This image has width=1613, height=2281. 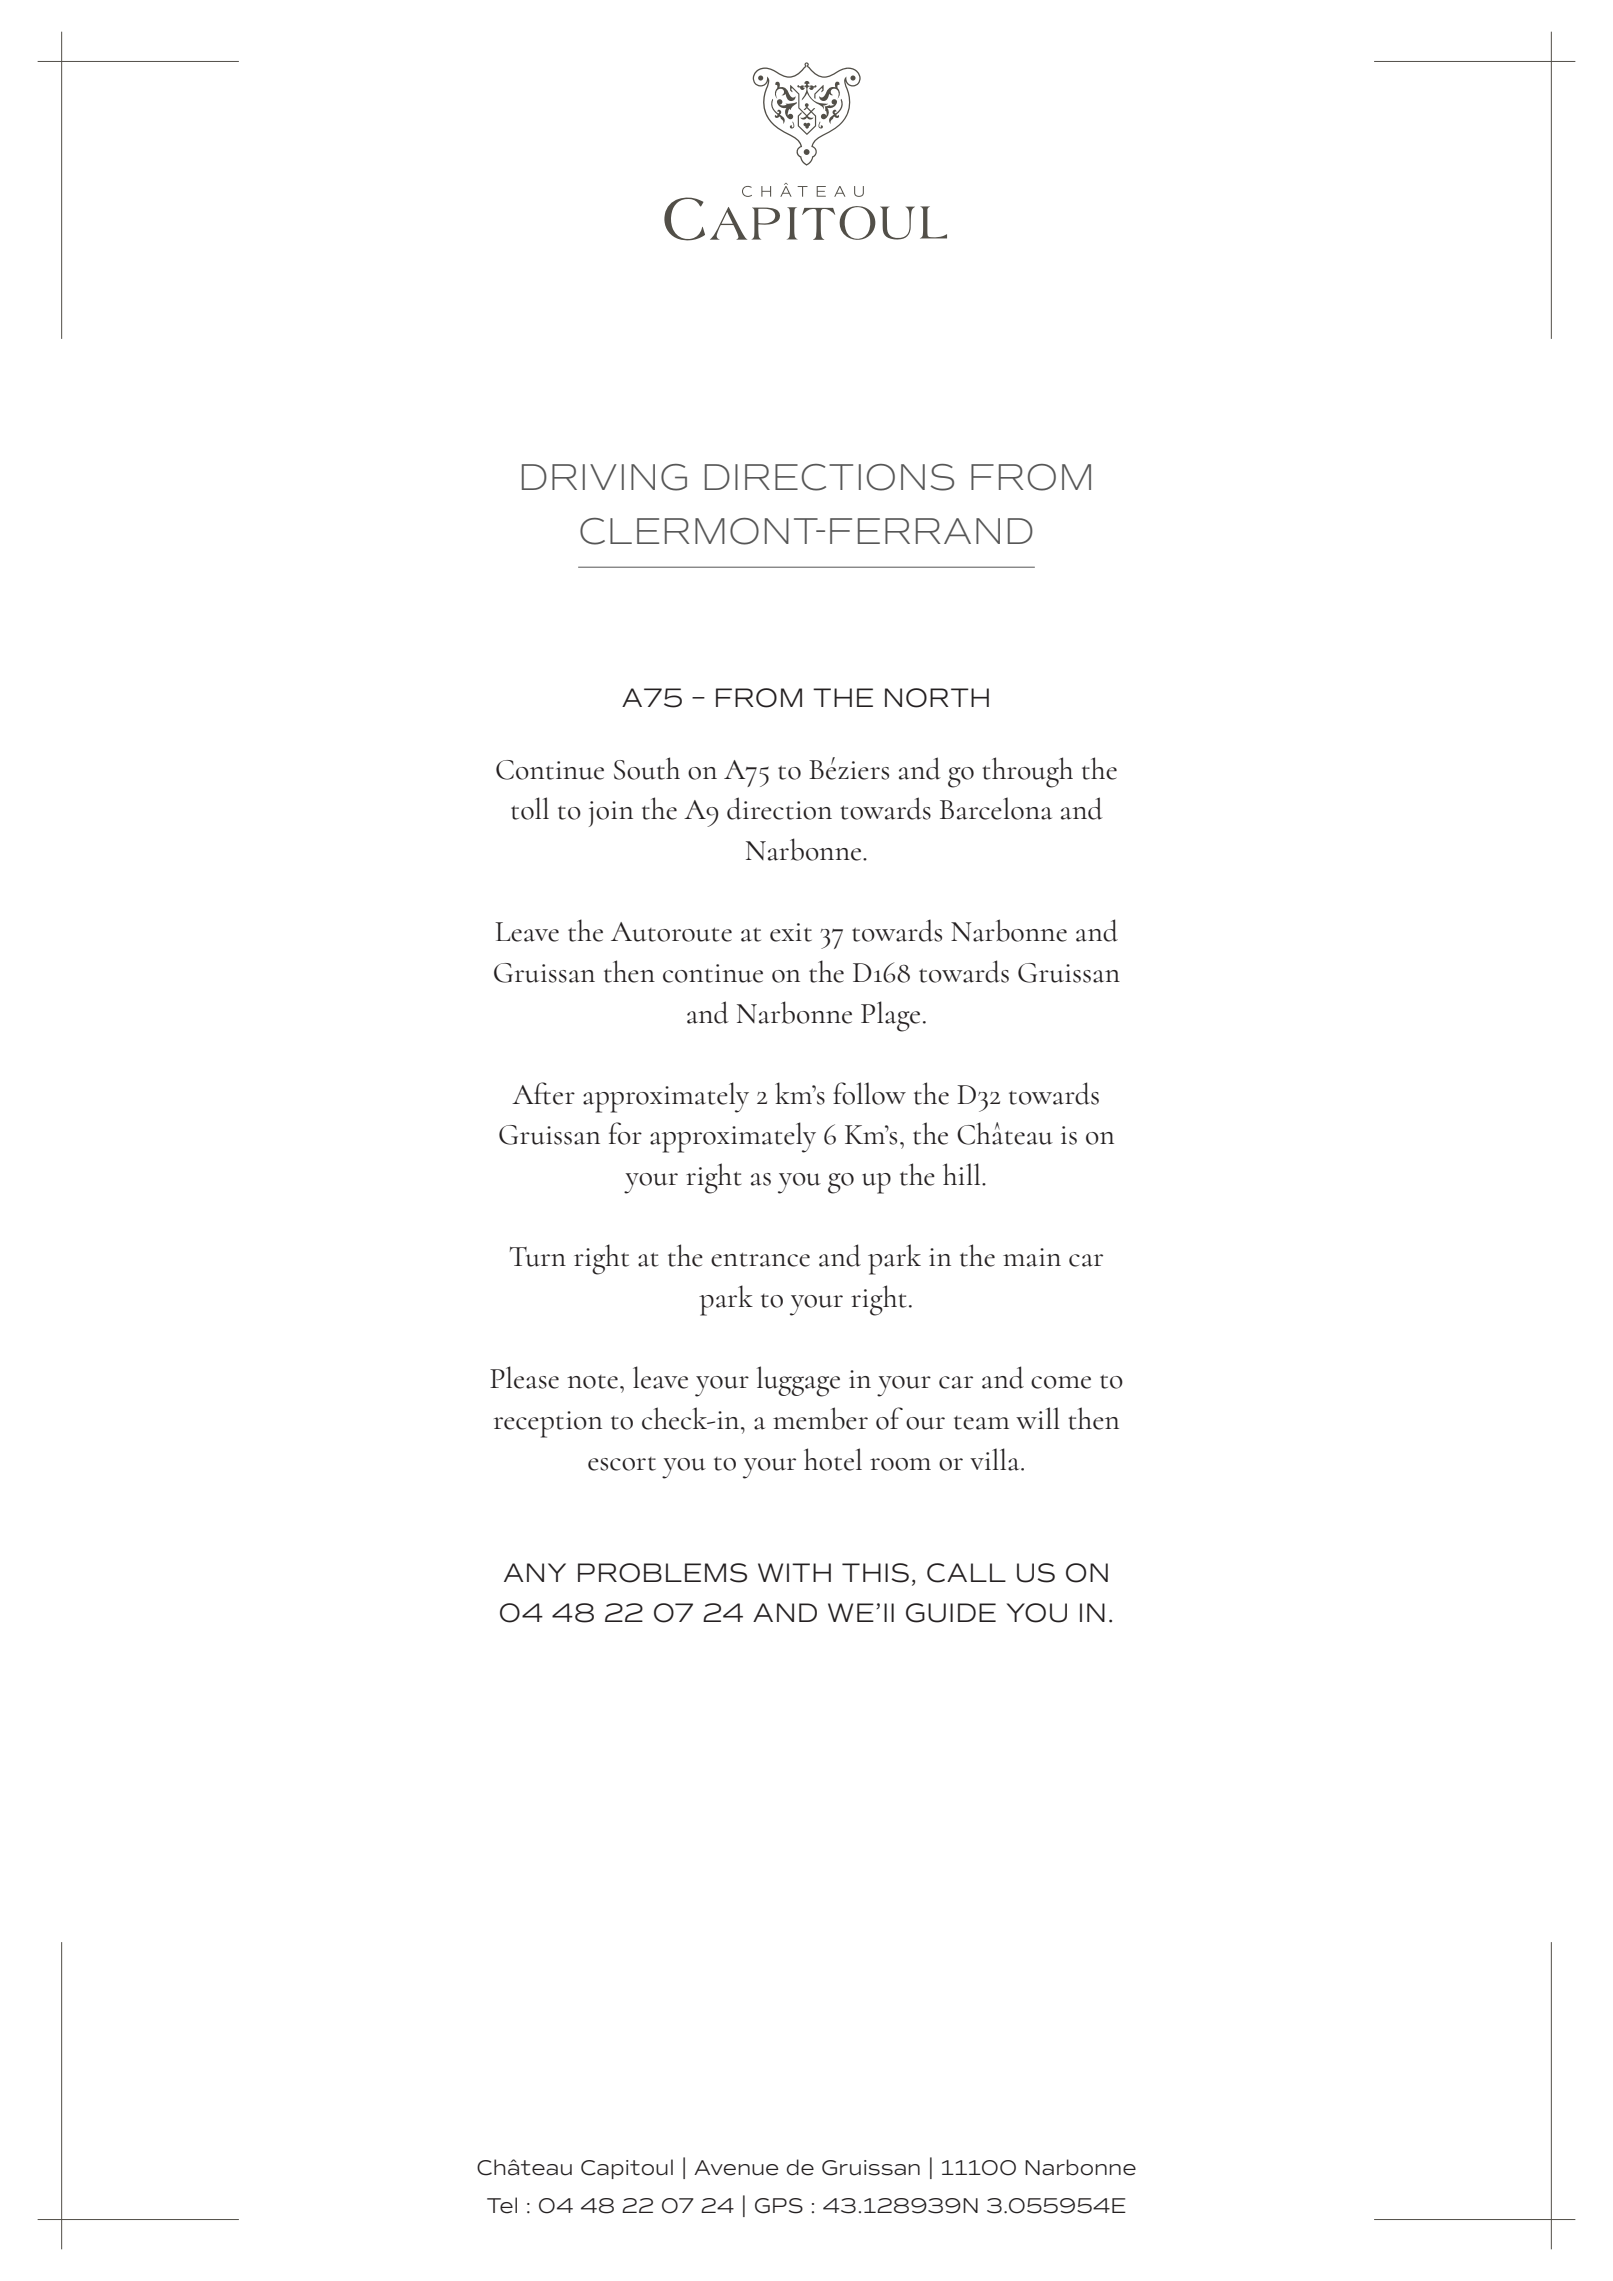 What do you see at coordinates (1027, 772) in the image?
I see `through` at bounding box center [1027, 772].
